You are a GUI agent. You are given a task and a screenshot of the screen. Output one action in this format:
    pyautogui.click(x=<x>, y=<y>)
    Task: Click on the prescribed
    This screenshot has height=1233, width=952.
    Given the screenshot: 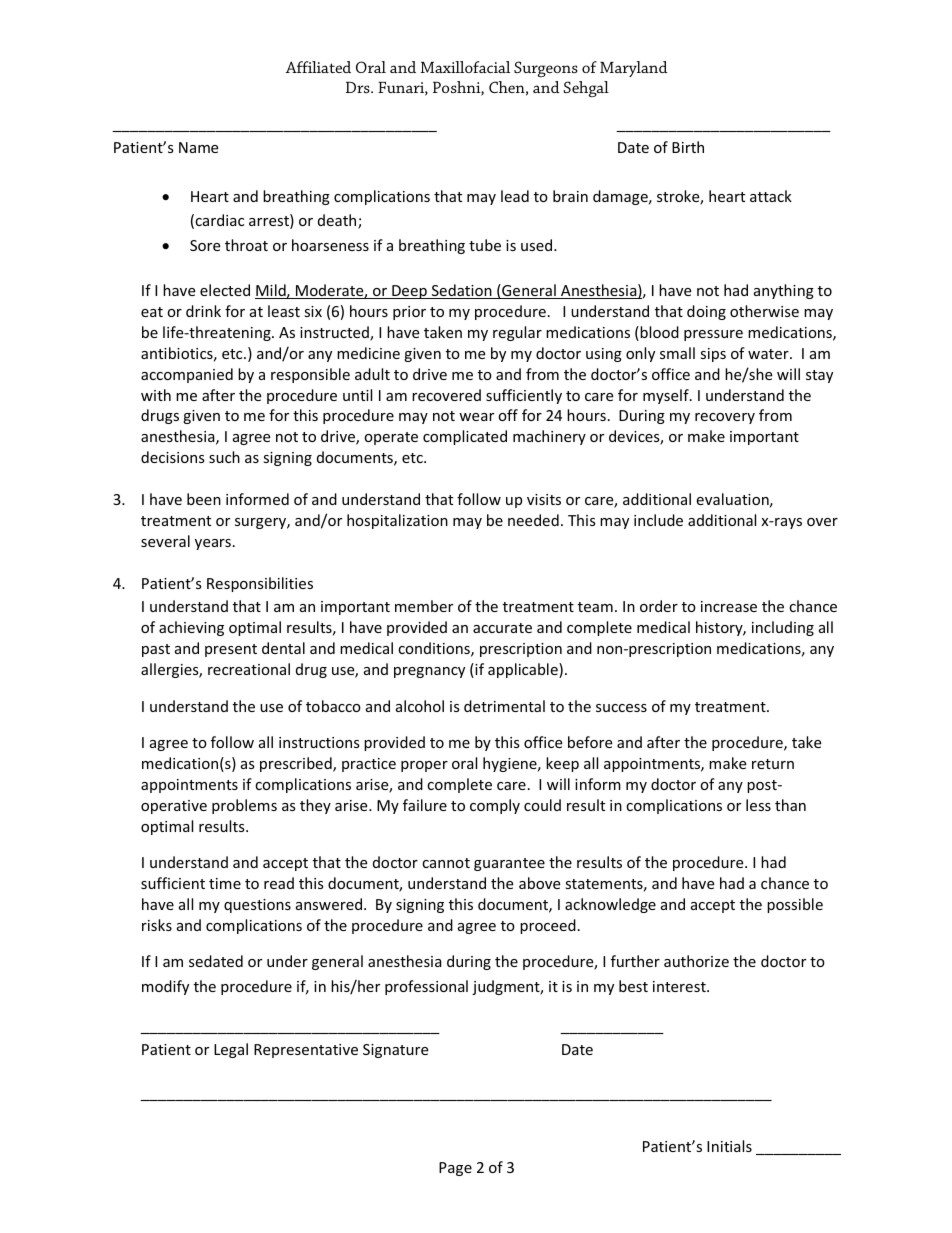 What is the action you would take?
    pyautogui.click(x=297, y=764)
